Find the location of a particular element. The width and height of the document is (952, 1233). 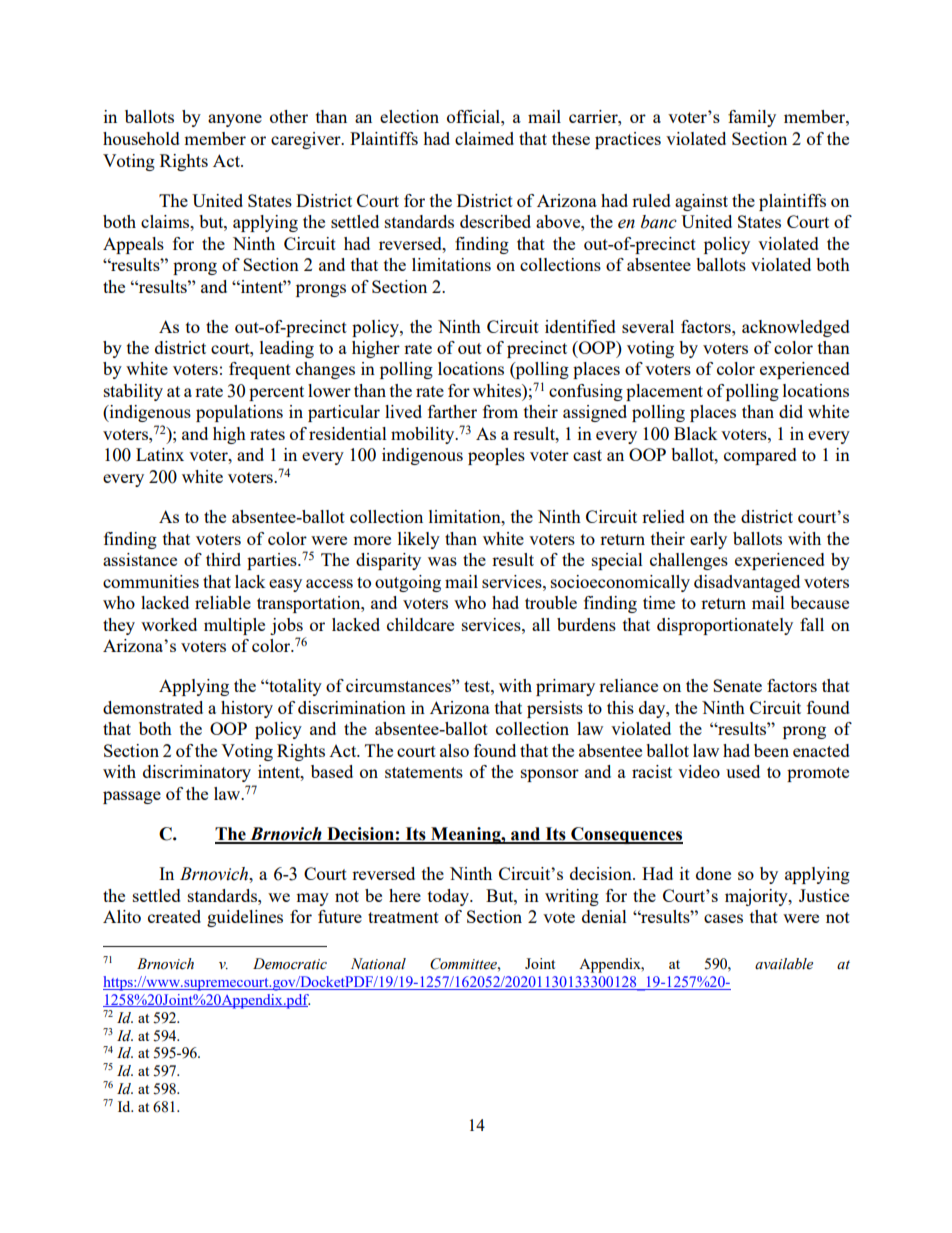

claimed is located at coordinates (484, 138).
